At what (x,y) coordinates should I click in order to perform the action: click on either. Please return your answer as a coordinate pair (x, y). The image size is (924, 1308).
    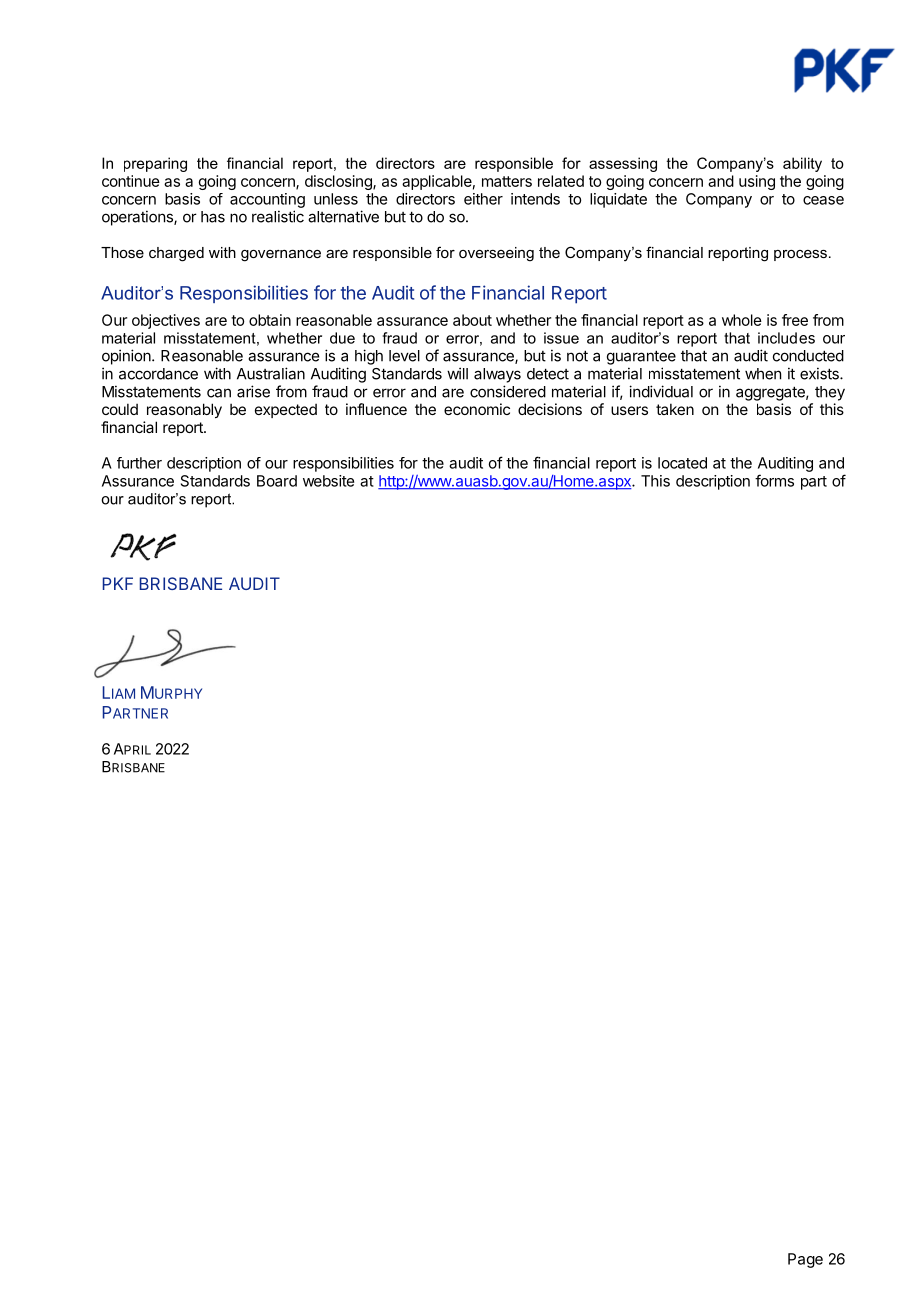
    Looking at the image, I should click on (483, 199).
